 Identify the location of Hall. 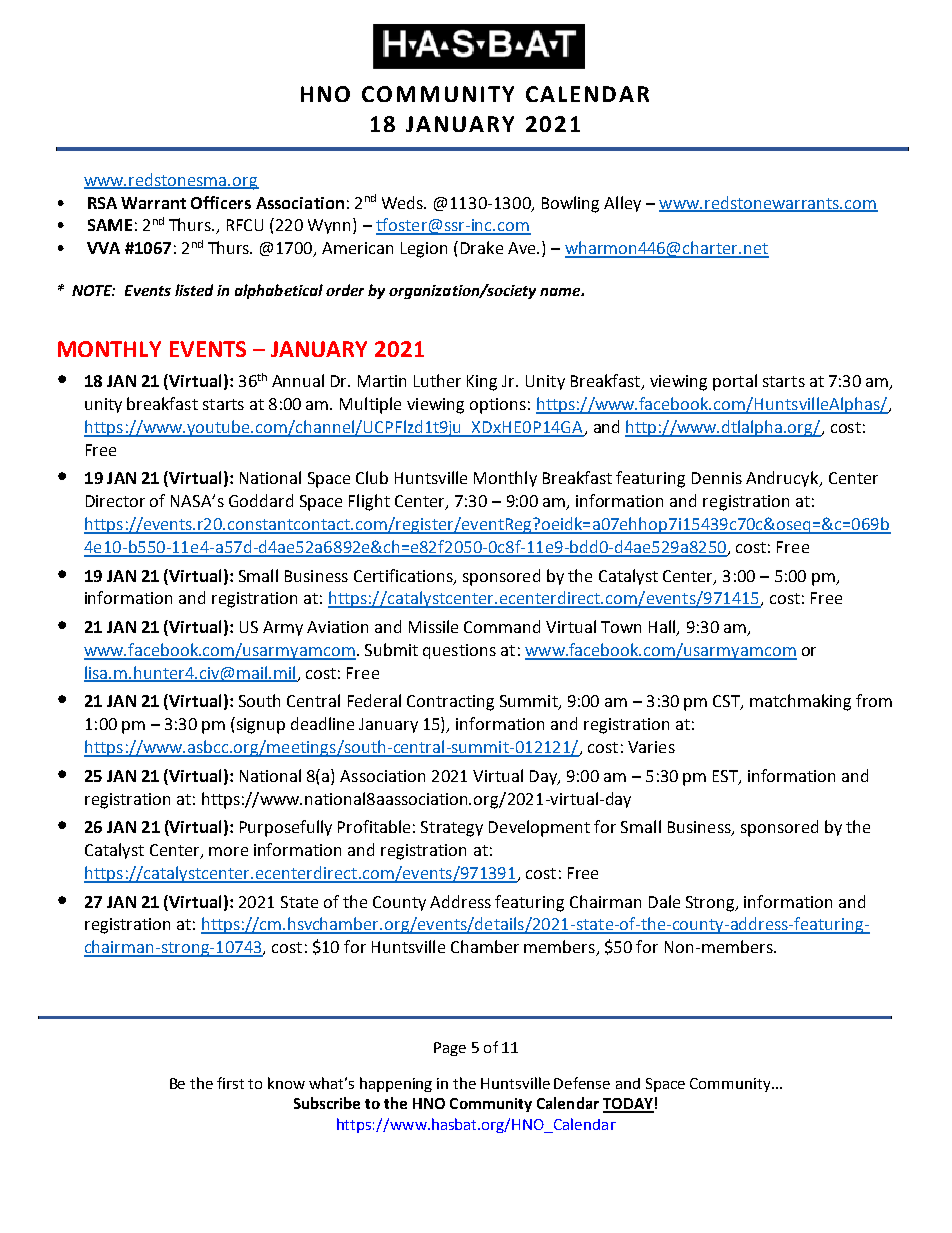
(663, 628).
